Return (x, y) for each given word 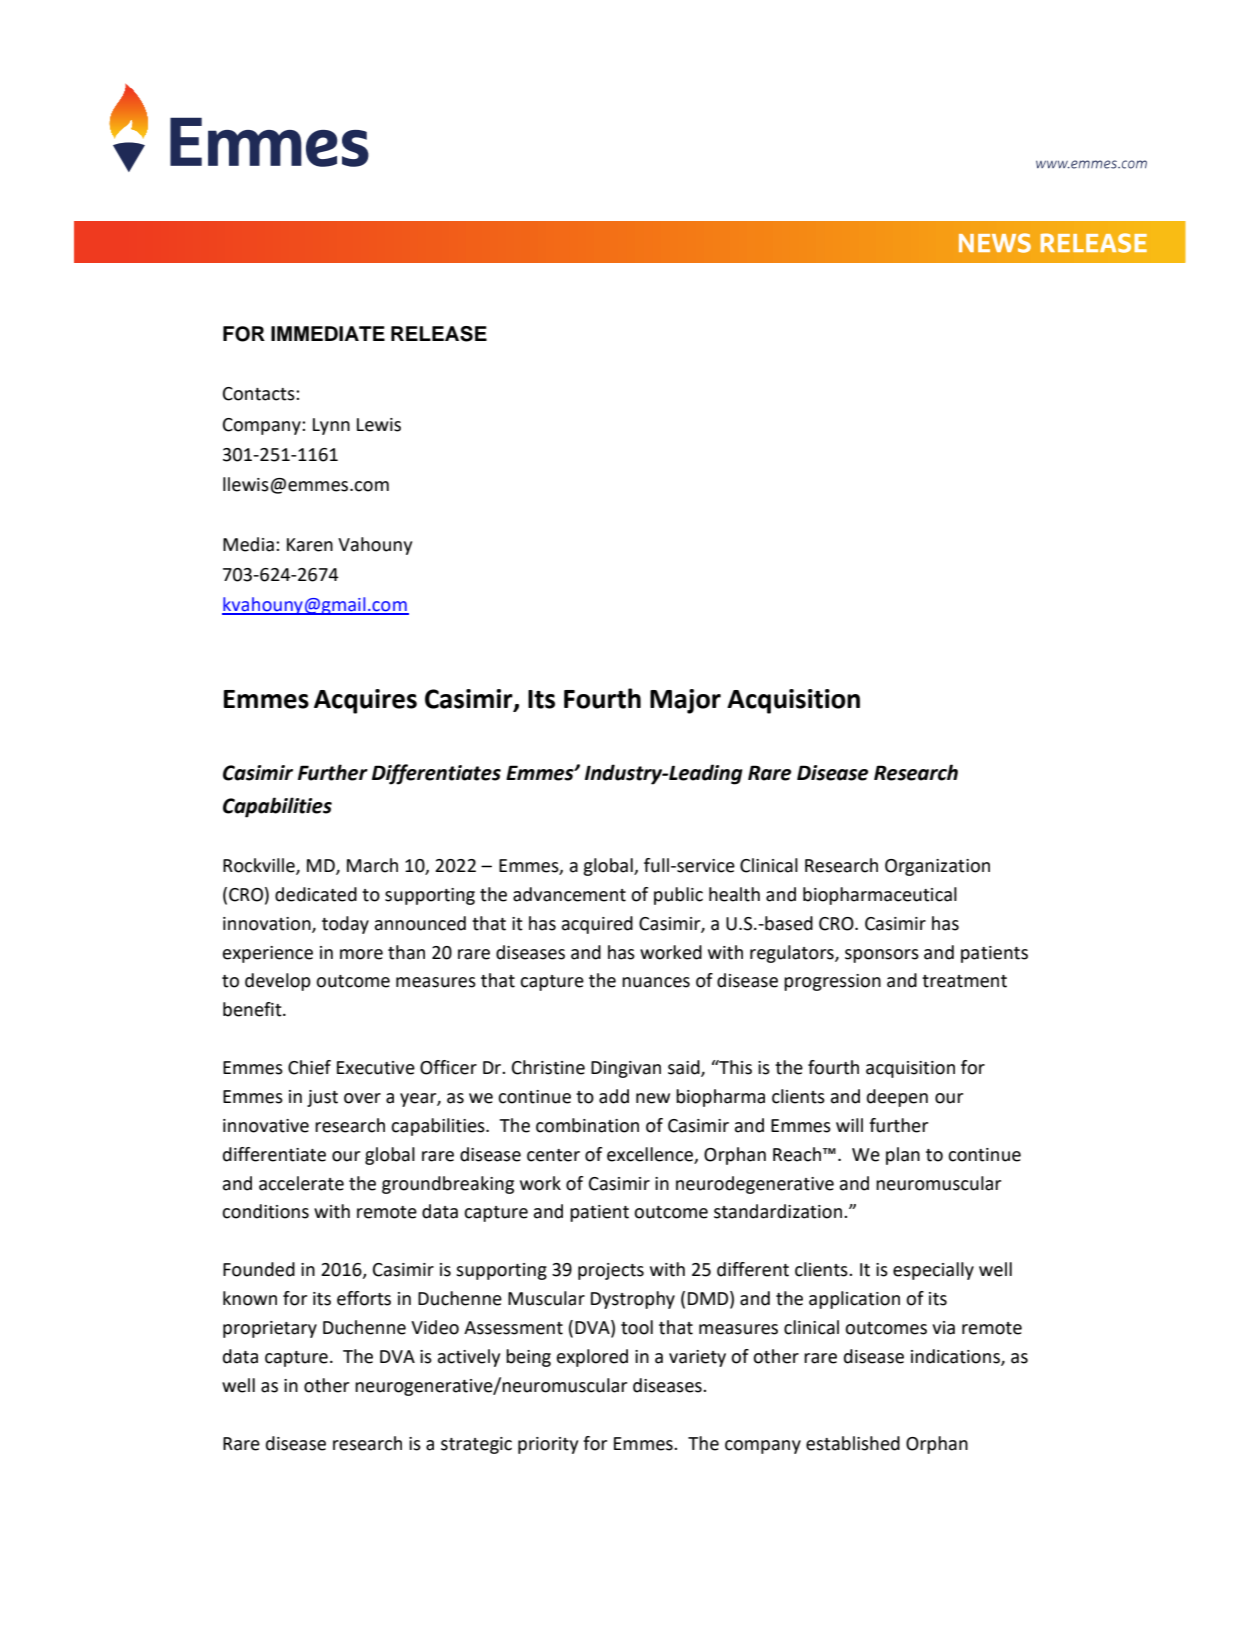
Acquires (365, 701)
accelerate (301, 1183)
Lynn (331, 426)
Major (685, 701)
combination (587, 1125)
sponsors (882, 956)
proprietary (270, 1329)
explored (592, 1358)
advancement (569, 894)
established (853, 1443)
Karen (310, 545)
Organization (937, 867)
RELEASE (439, 334)
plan (903, 1156)
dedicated (316, 894)
